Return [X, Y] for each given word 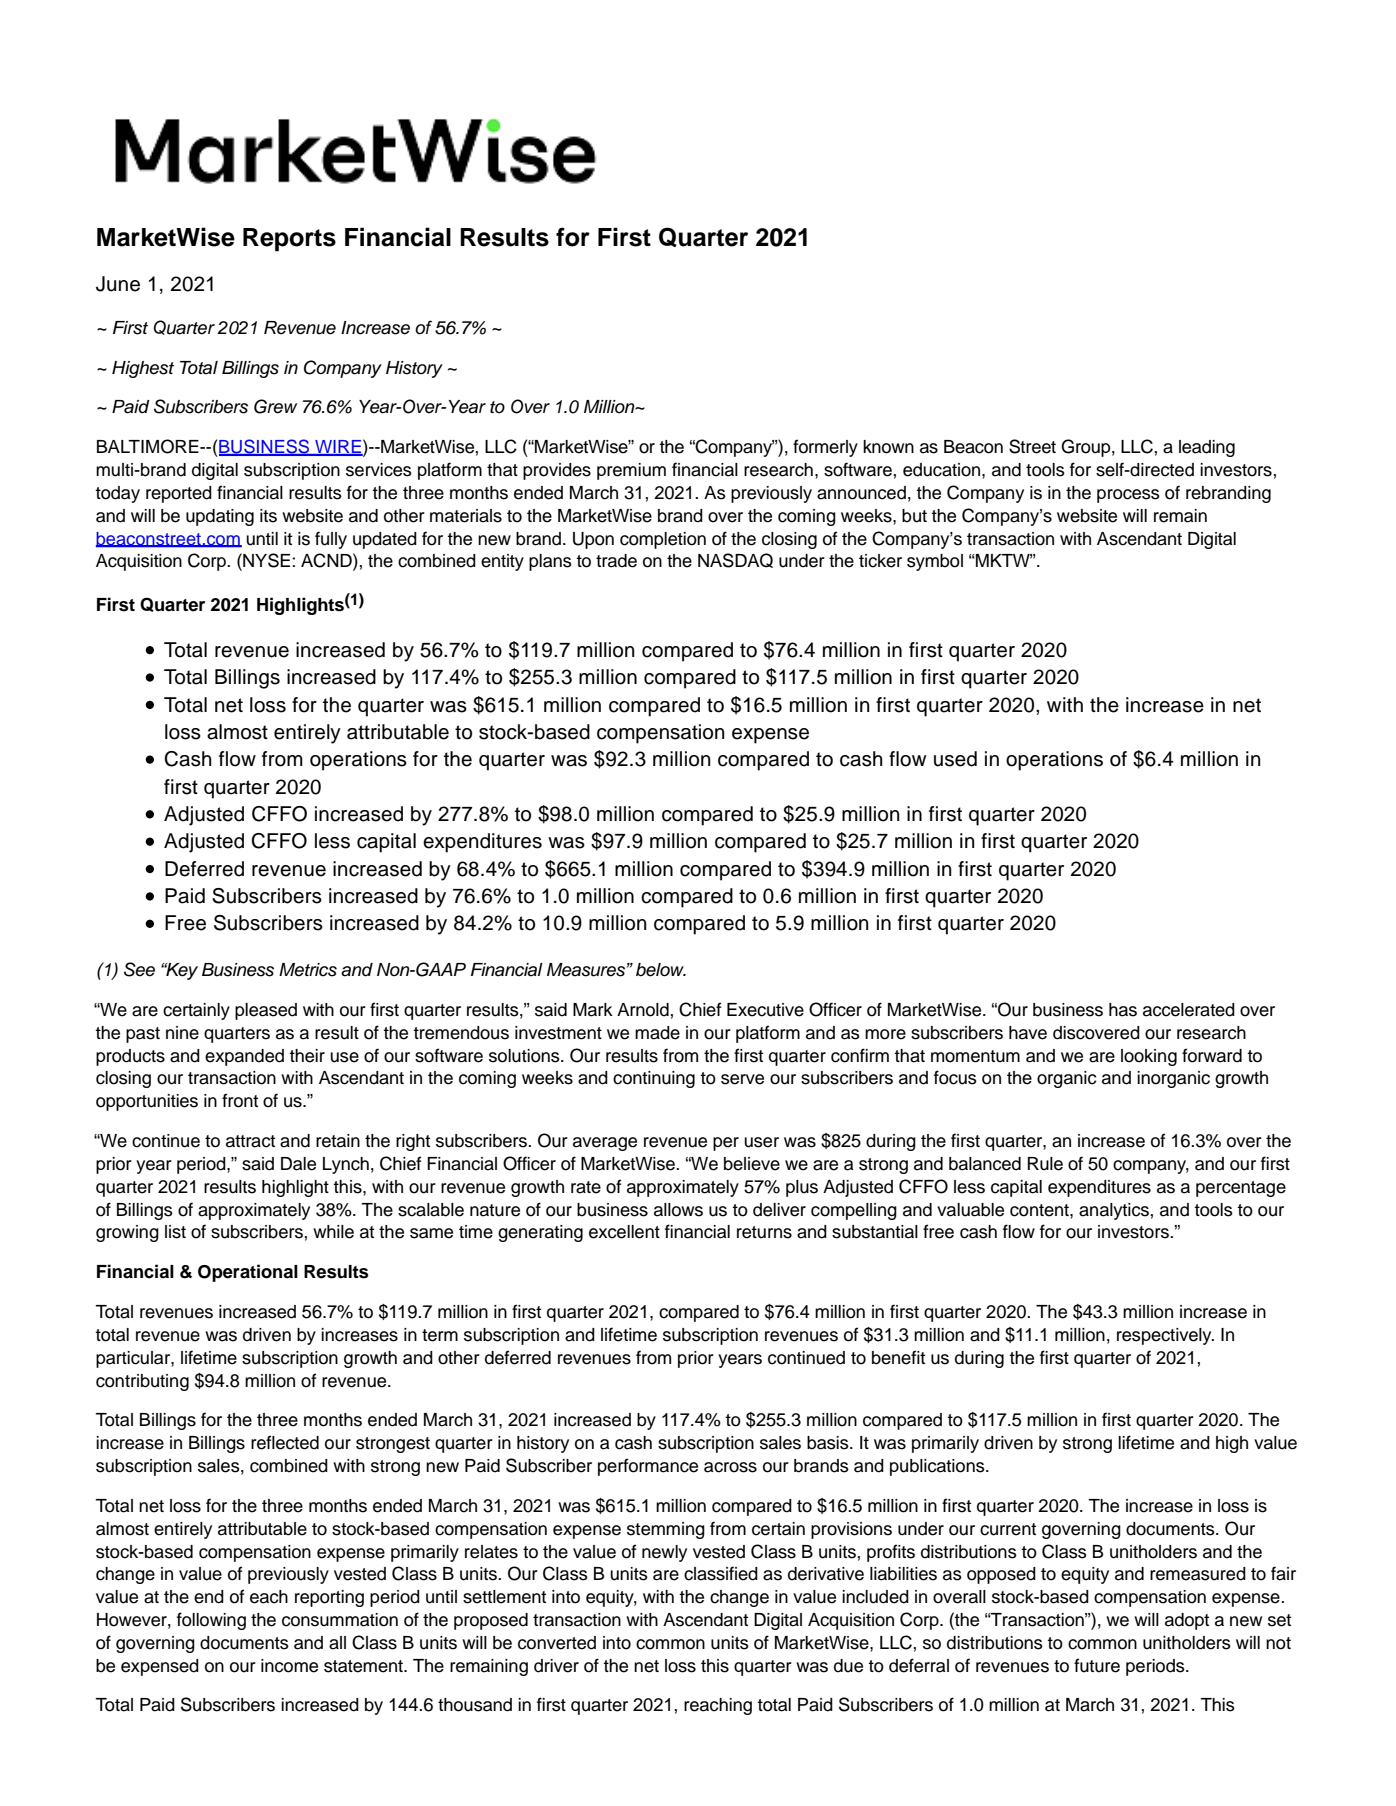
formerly [825, 448]
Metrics [308, 970]
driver [556, 1666]
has [1123, 1010]
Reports [289, 240]
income [289, 1666]
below [661, 970]
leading [1207, 448]
